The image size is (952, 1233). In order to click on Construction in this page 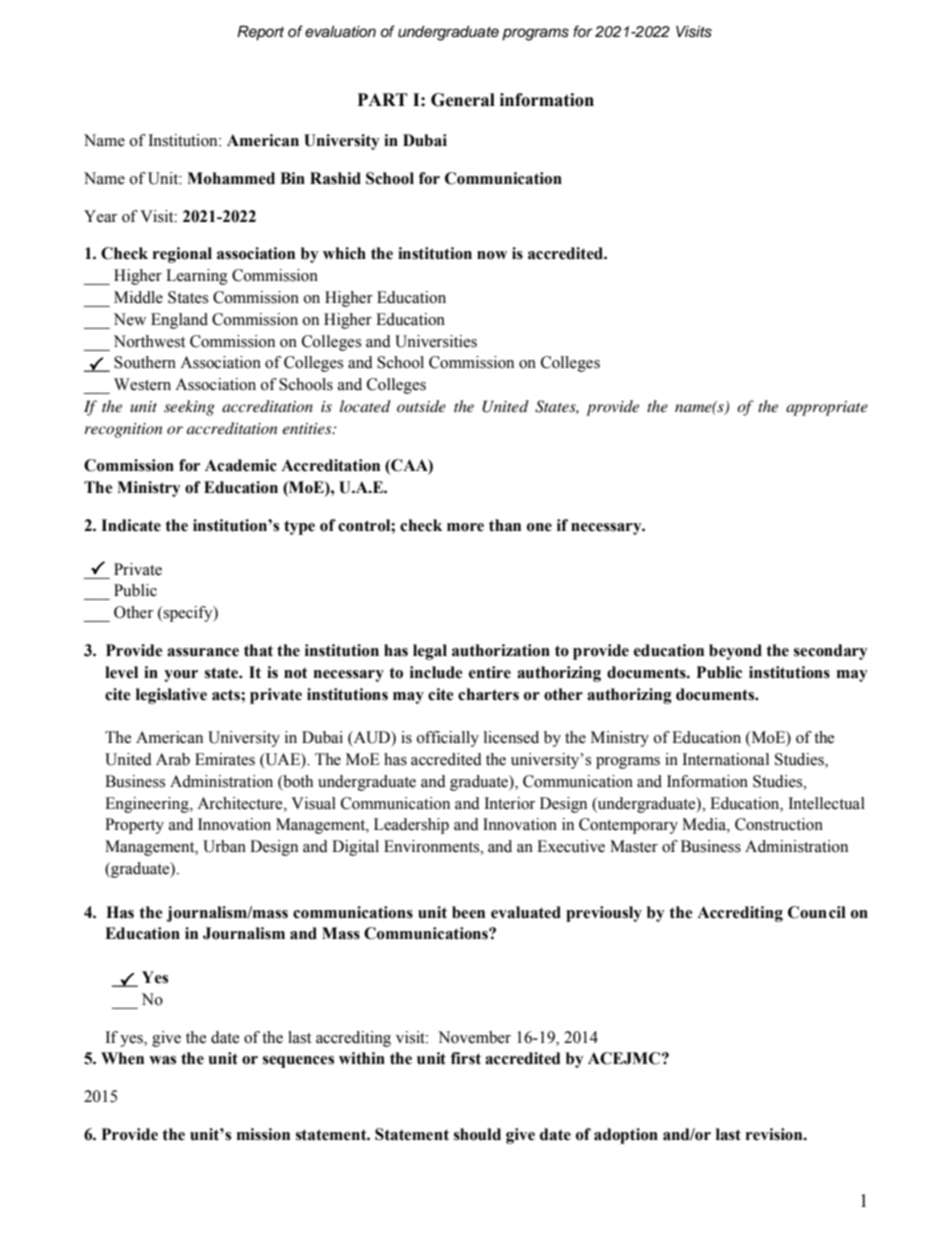, I will do `click(779, 824)`.
